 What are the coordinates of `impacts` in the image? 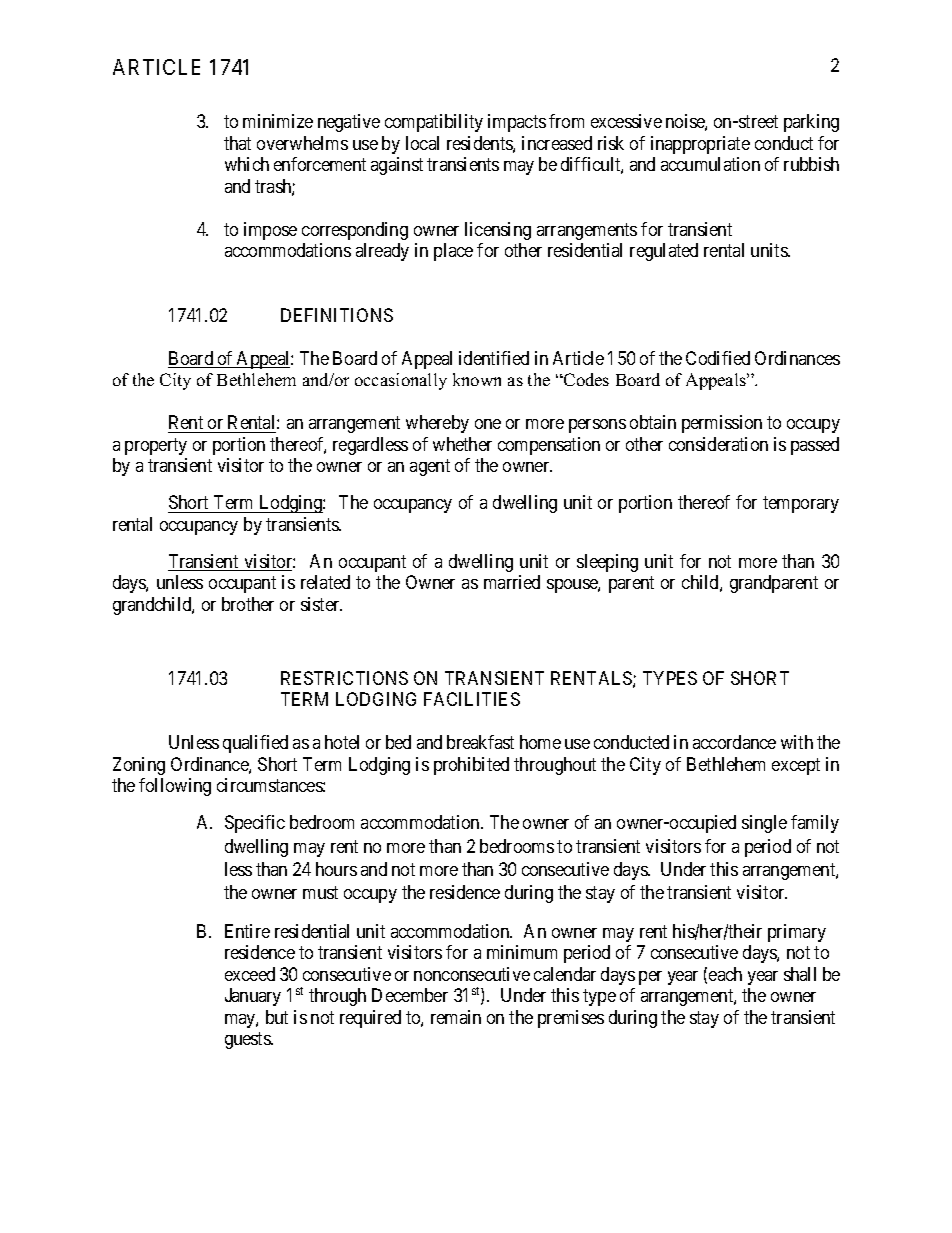 It's located at (517, 123).
